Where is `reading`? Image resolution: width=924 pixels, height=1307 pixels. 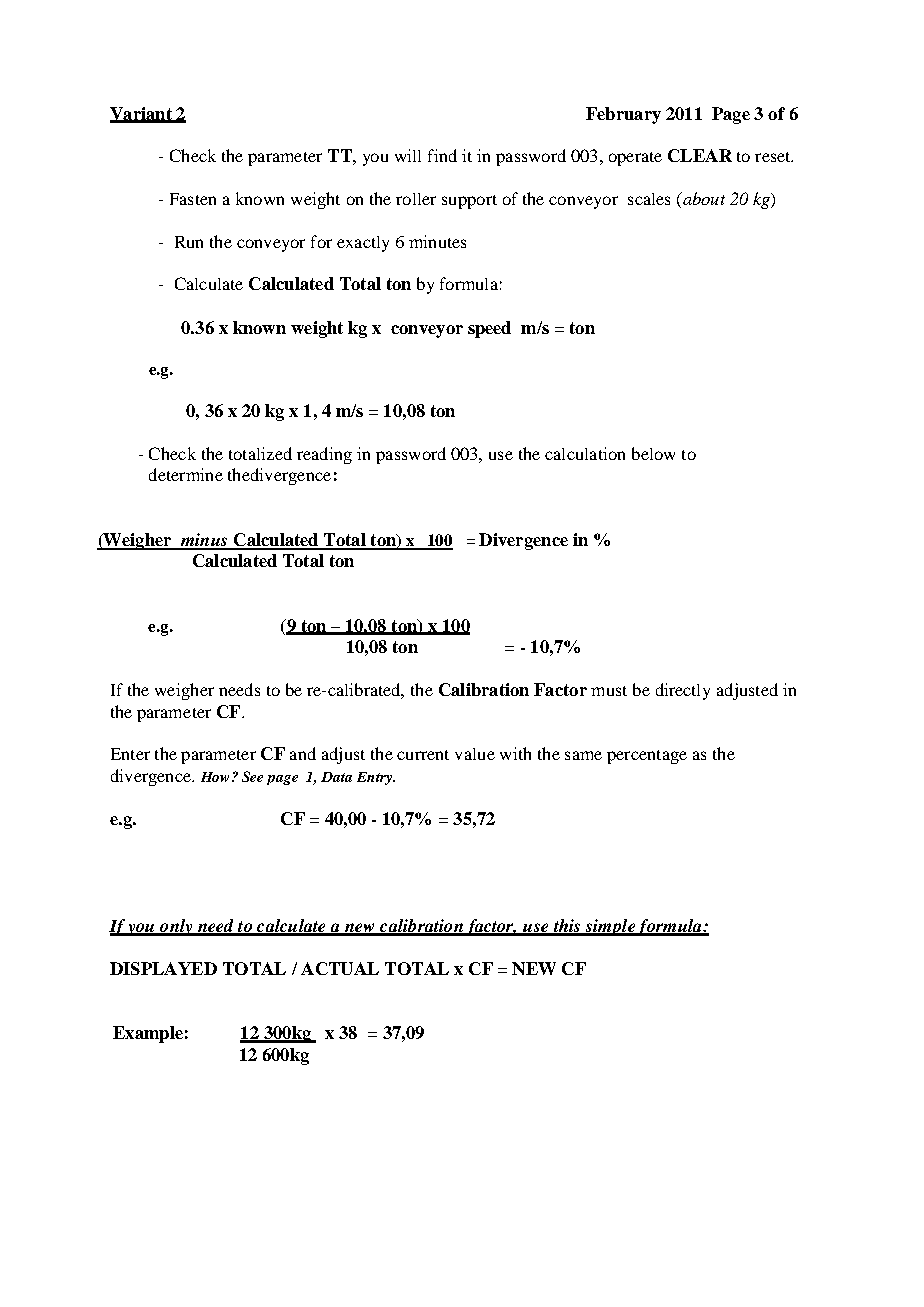 reading is located at coordinates (324, 455).
